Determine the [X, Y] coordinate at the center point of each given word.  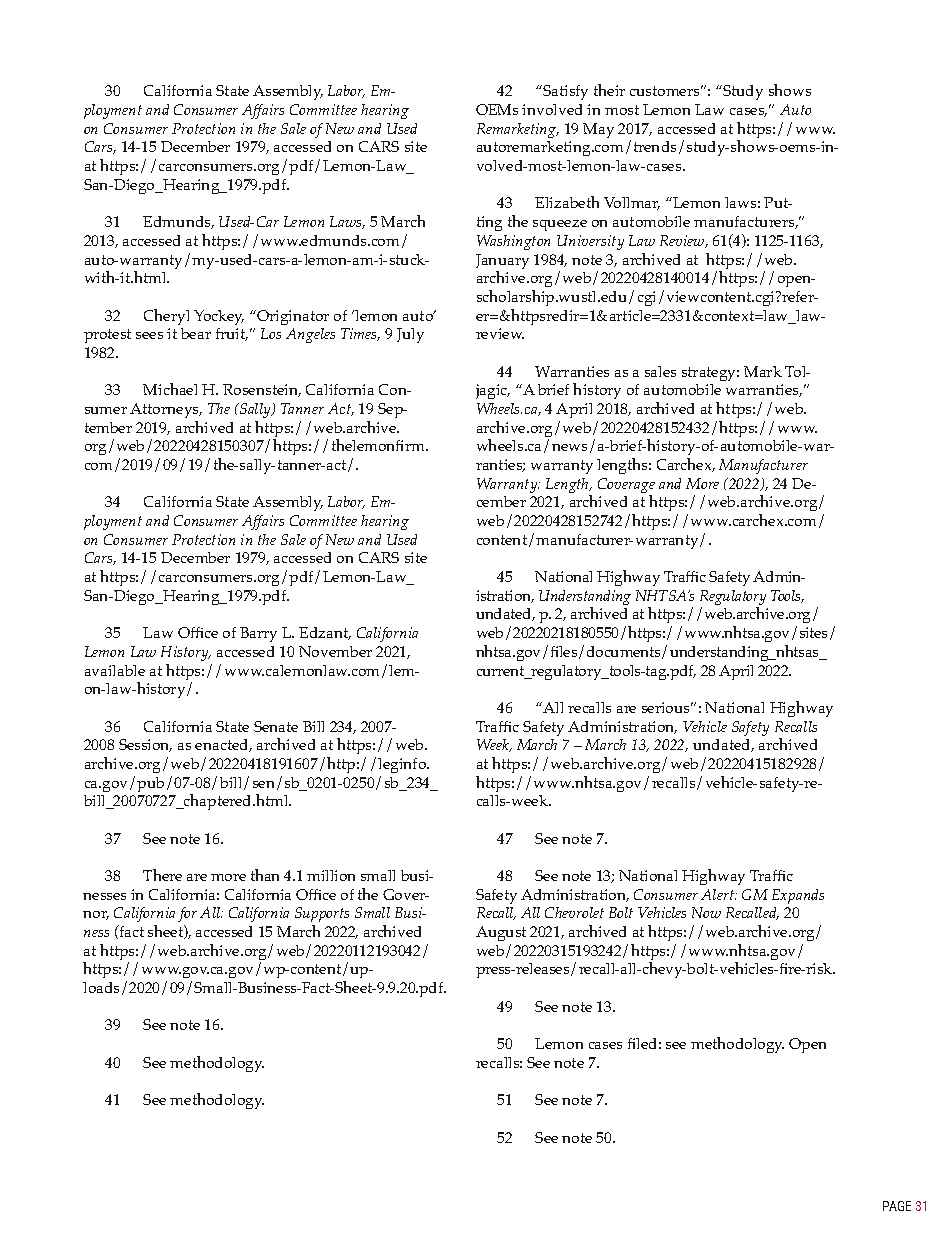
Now [706, 912]
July [410, 335]
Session [145, 745]
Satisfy [565, 92]
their [609, 90]
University [590, 242]
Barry [258, 634]
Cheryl [166, 317]
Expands [798, 896]
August [501, 933]
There [162, 875]
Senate [276, 726]
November [335, 651]
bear [196, 333]
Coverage [626, 487]
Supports [322, 916]
